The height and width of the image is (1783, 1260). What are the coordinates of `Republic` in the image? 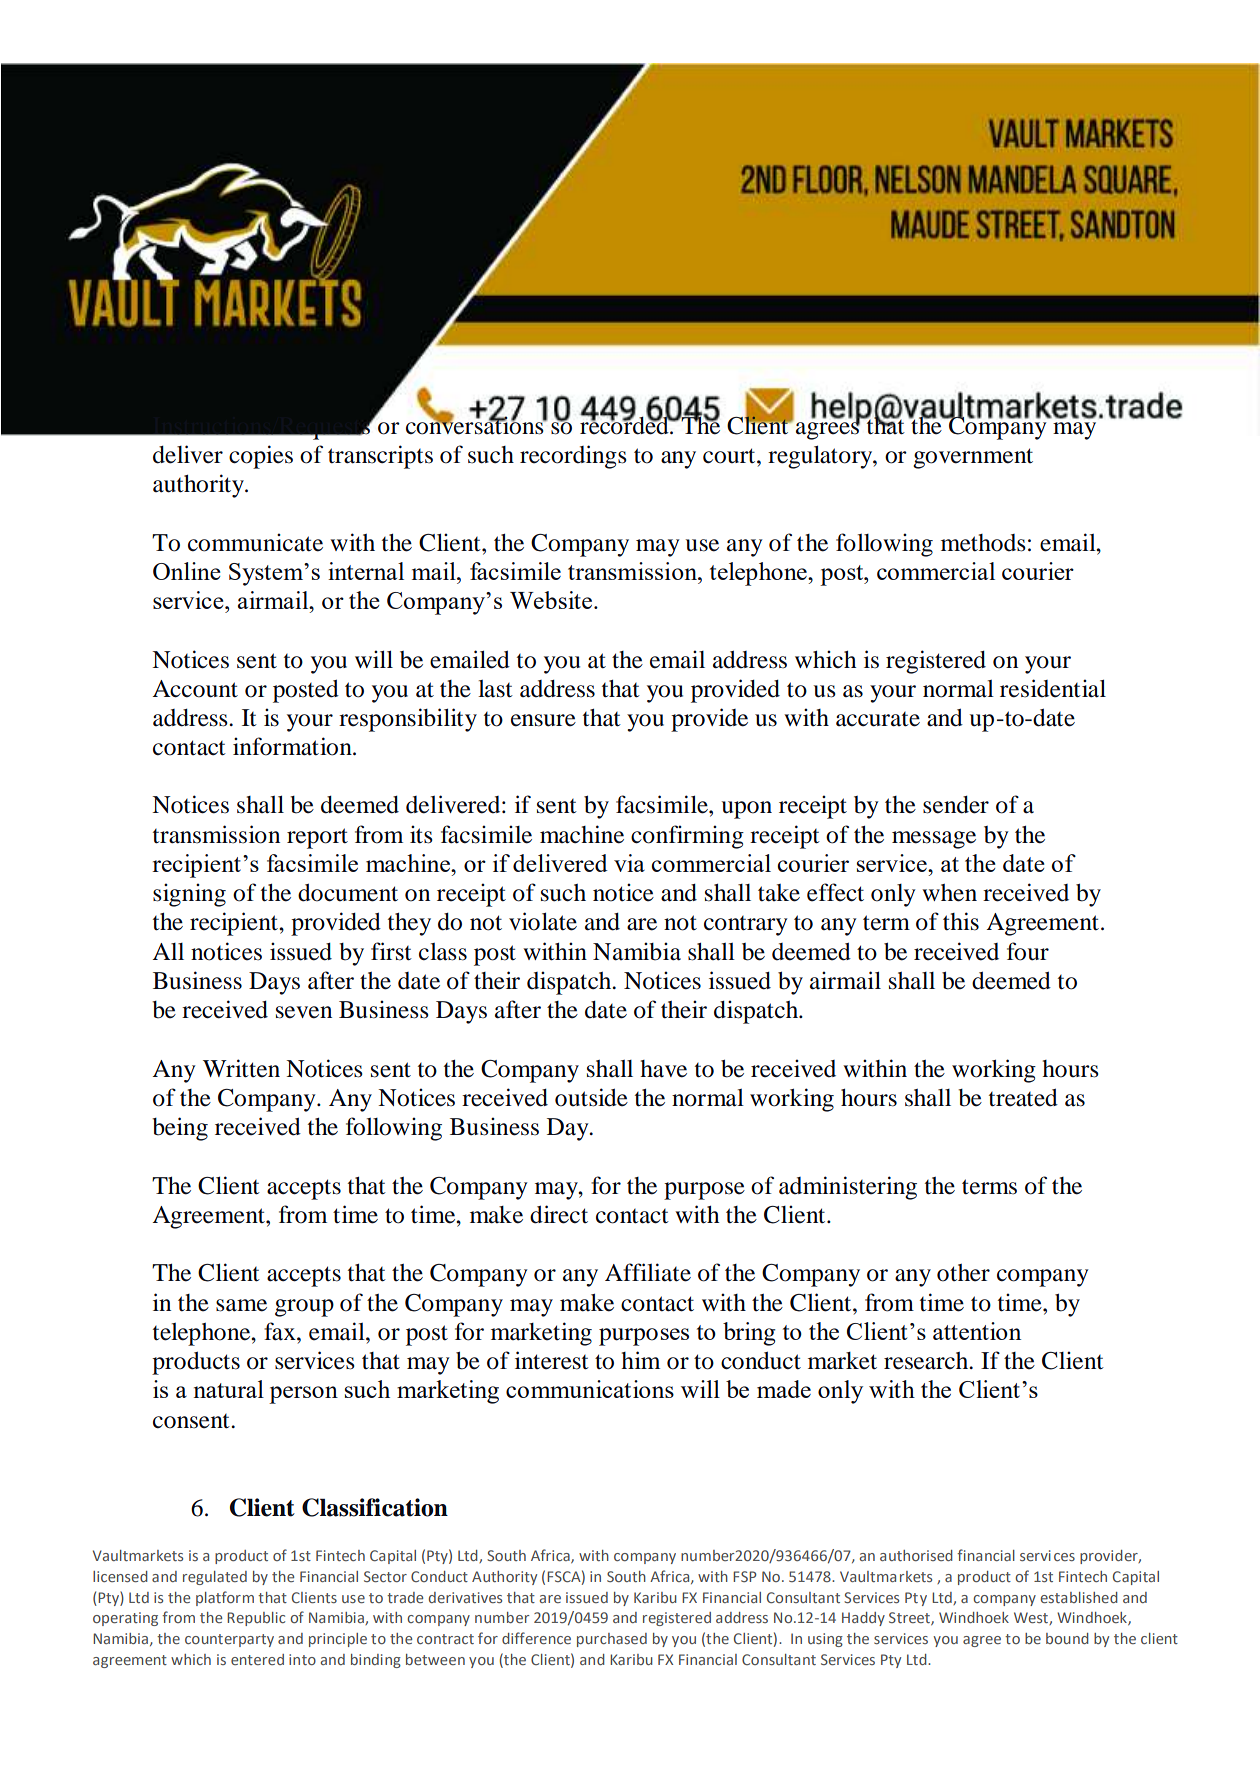 It's located at (256, 1619).
